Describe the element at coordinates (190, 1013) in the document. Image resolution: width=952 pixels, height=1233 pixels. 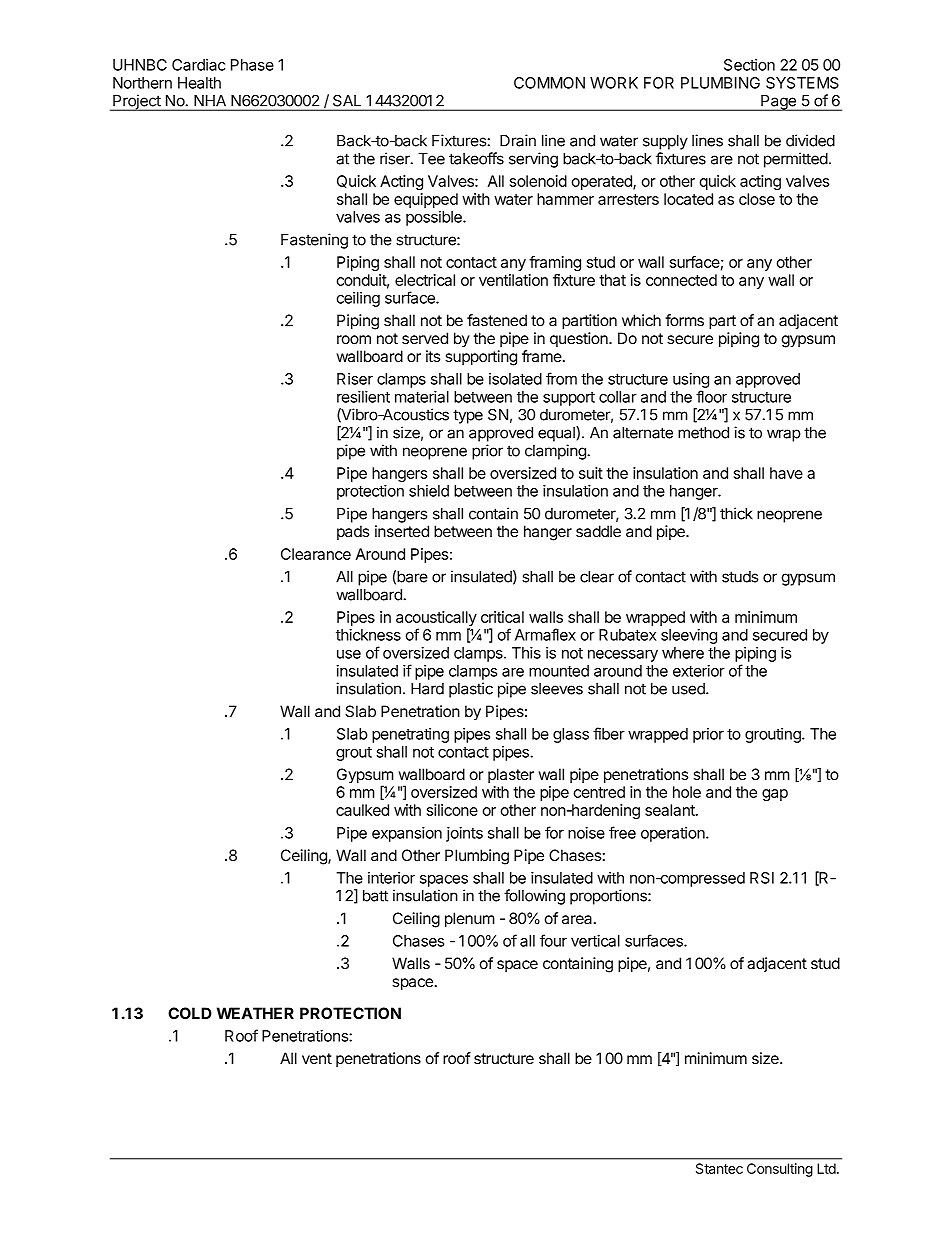
I see `COLD` at that location.
